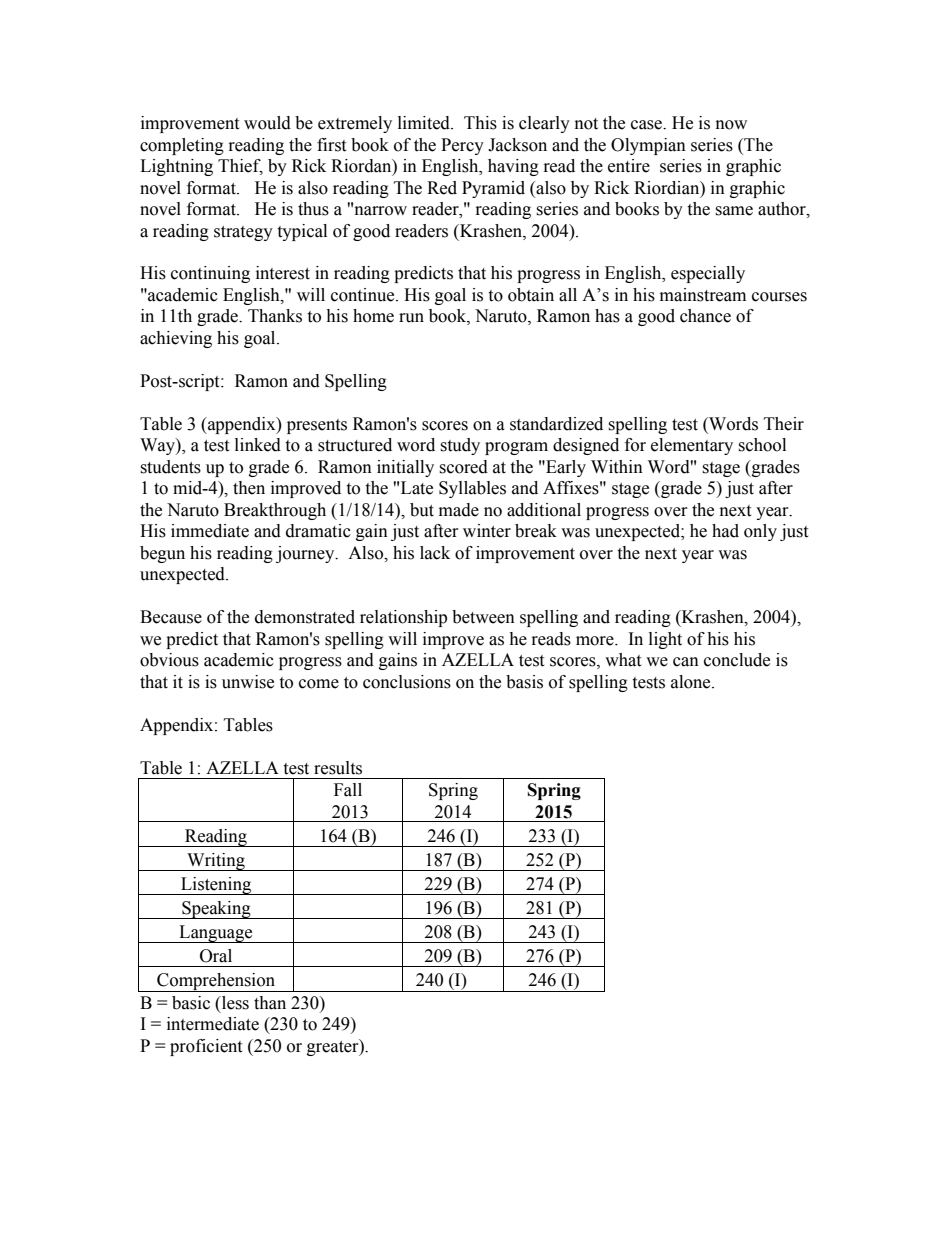  I want to click on alone, so click(692, 682).
